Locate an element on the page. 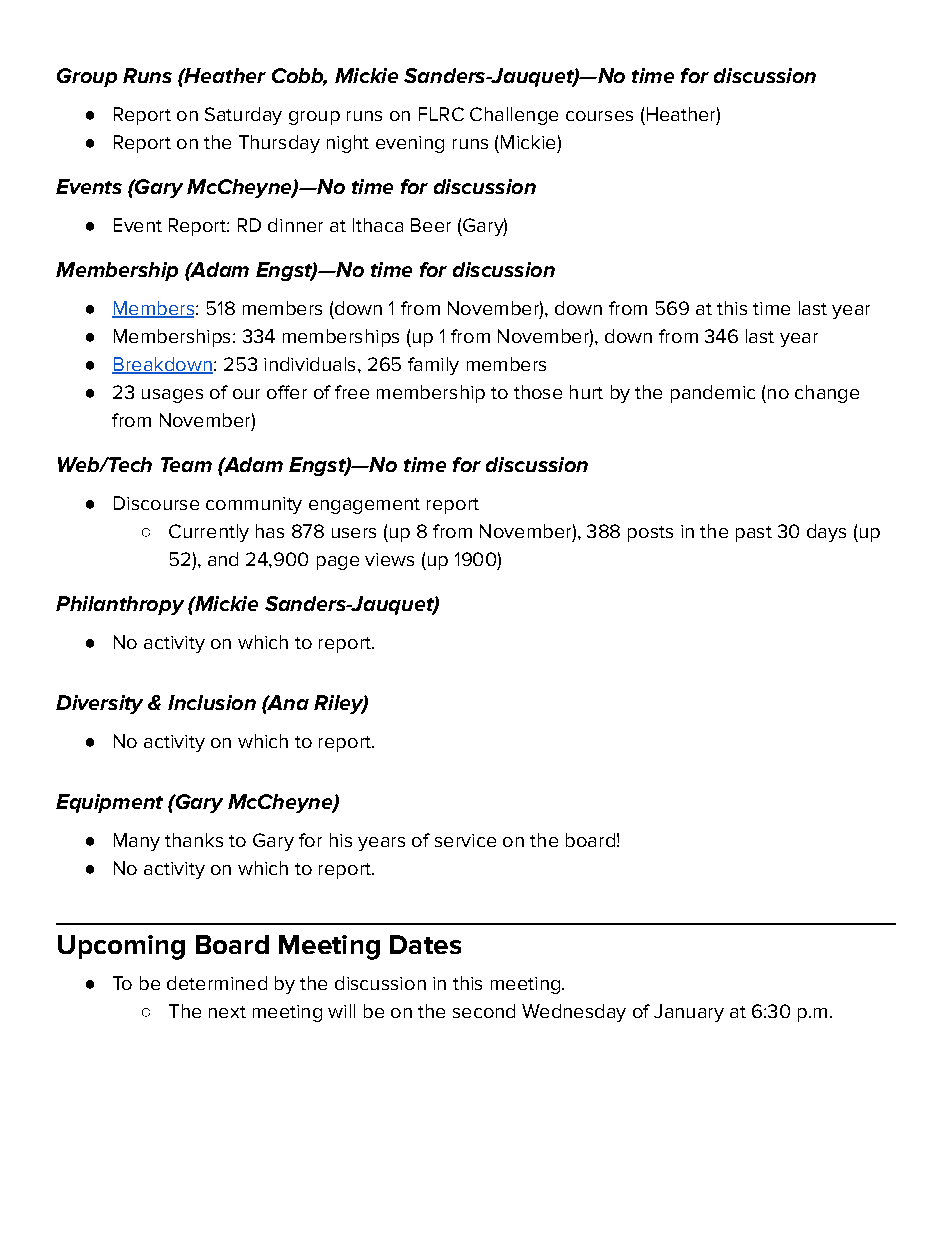 The width and height of the document is (952, 1233). Equipment is located at coordinates (109, 803).
